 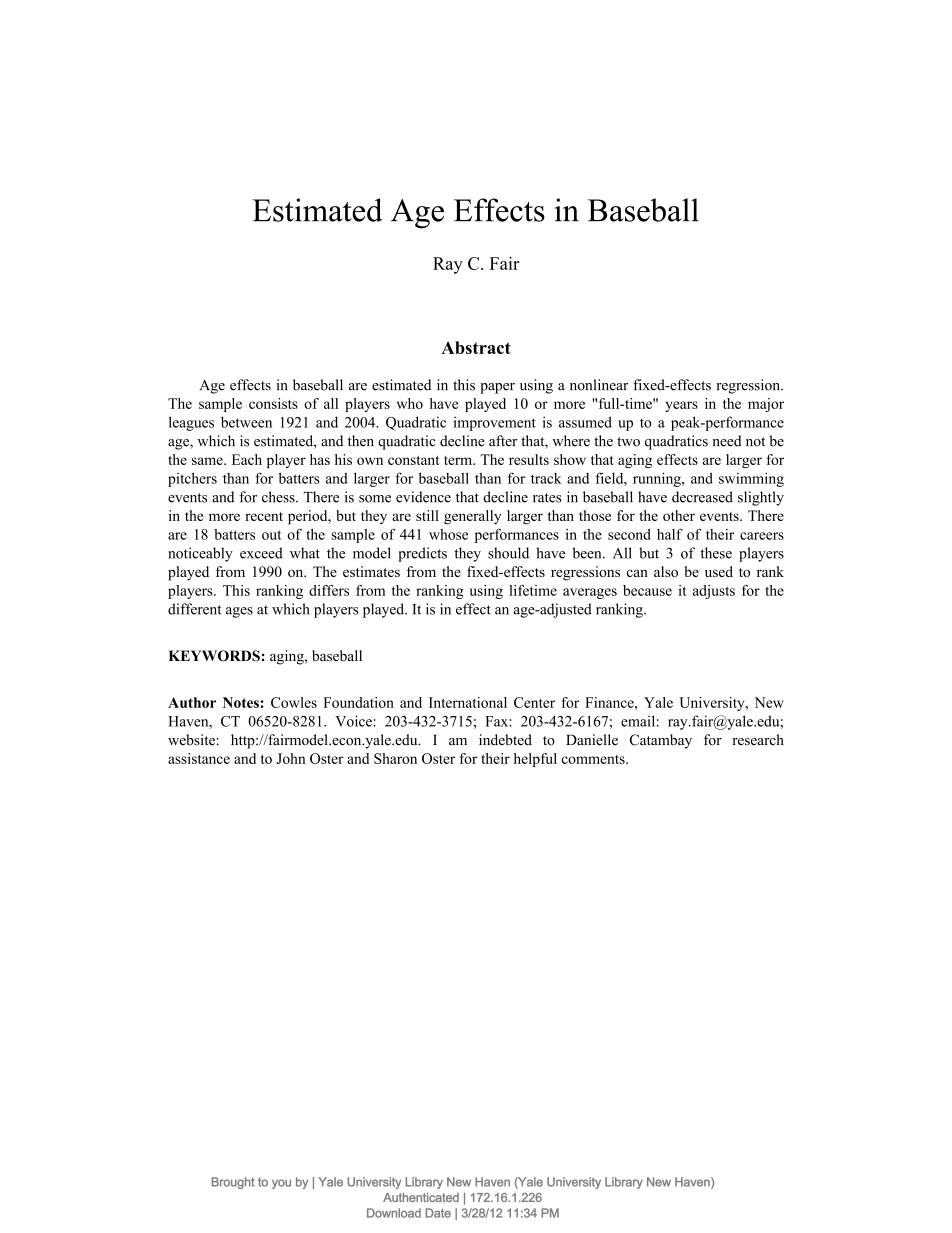 I want to click on indebted, so click(x=505, y=740).
